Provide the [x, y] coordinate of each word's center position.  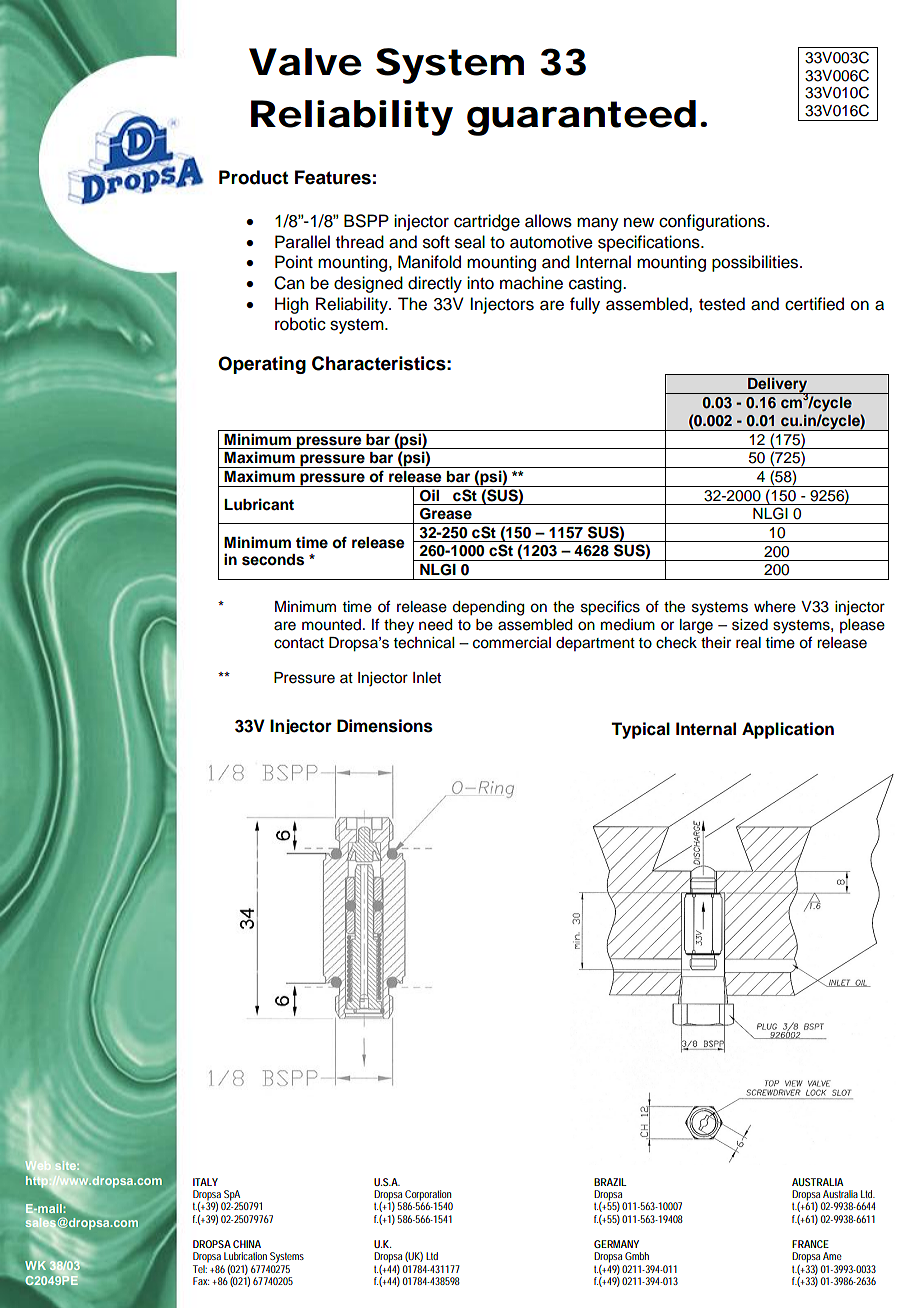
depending [488, 608]
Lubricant [259, 504]
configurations [713, 222]
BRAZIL [610, 1182]
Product [253, 177]
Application [788, 730]
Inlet [427, 678]
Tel [200, 1269]
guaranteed [581, 118]
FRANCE [810, 1244]
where [775, 607]
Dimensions [385, 726]
